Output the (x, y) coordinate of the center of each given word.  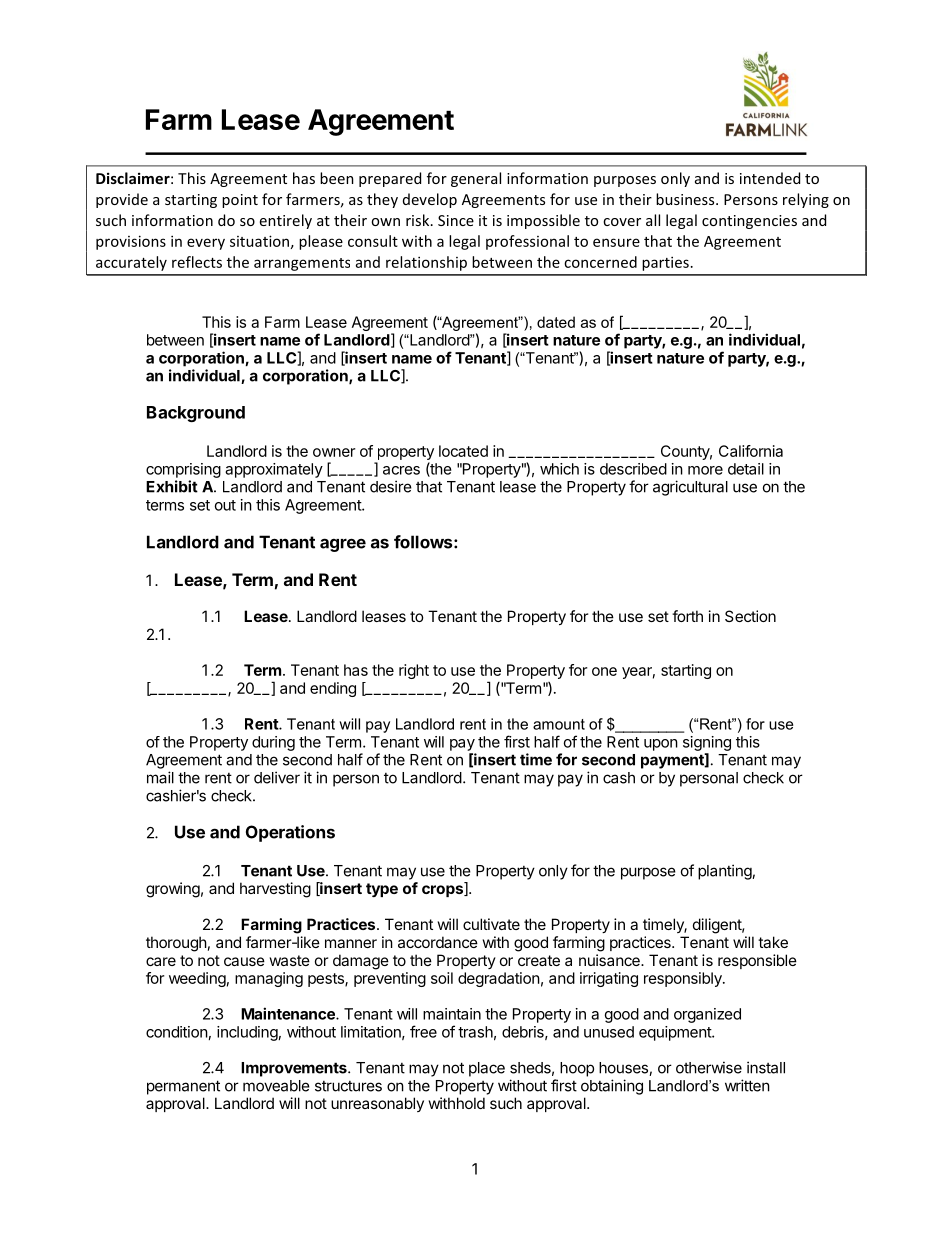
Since (456, 220)
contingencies (749, 222)
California (751, 451)
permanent (183, 1087)
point (240, 201)
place (487, 1069)
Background (196, 414)
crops (443, 891)
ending (333, 689)
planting (725, 872)
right (414, 671)
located (463, 451)
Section (750, 616)
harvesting (275, 890)
